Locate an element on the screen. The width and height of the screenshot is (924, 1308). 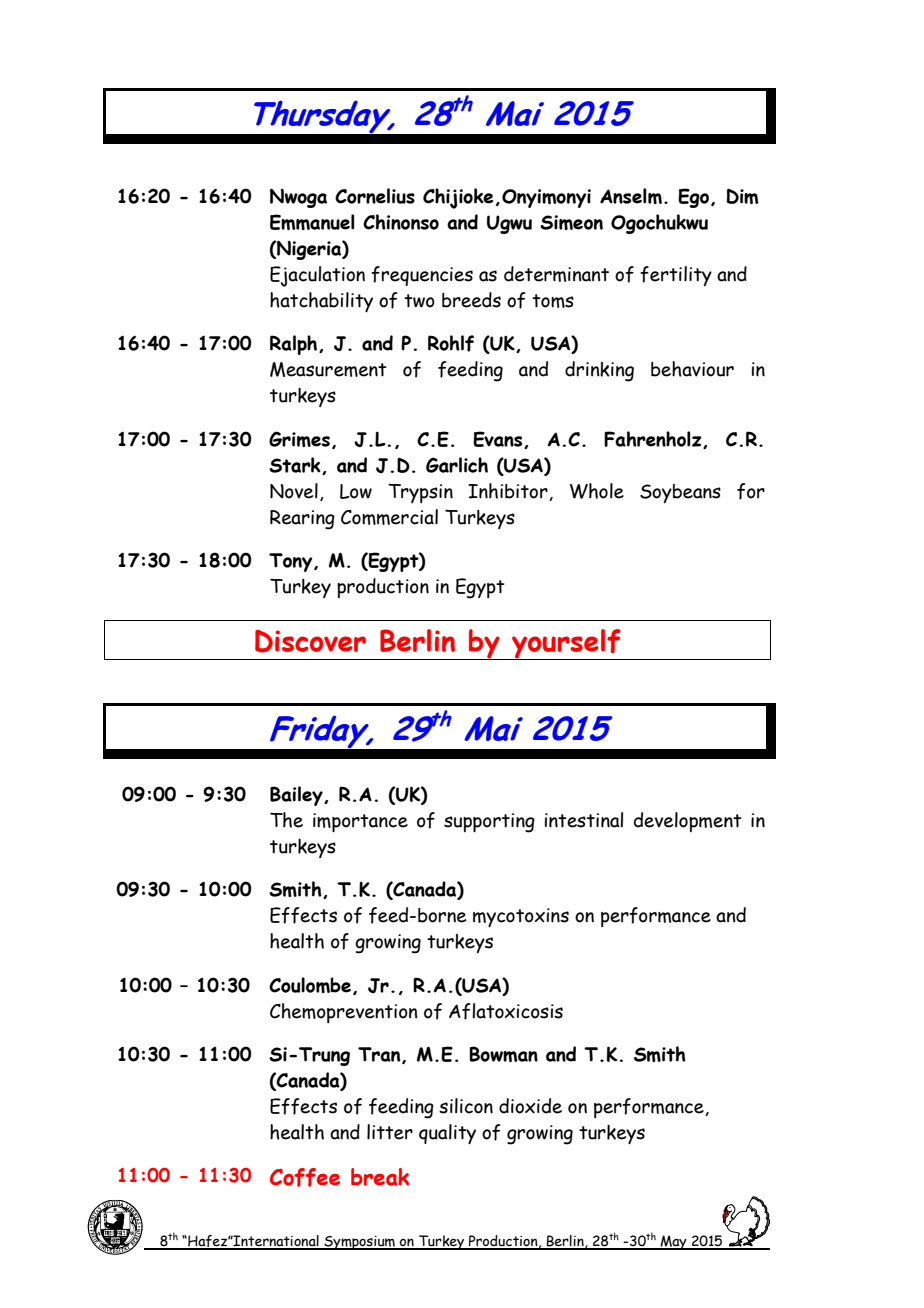
Grimes is located at coordinates (299, 439).
